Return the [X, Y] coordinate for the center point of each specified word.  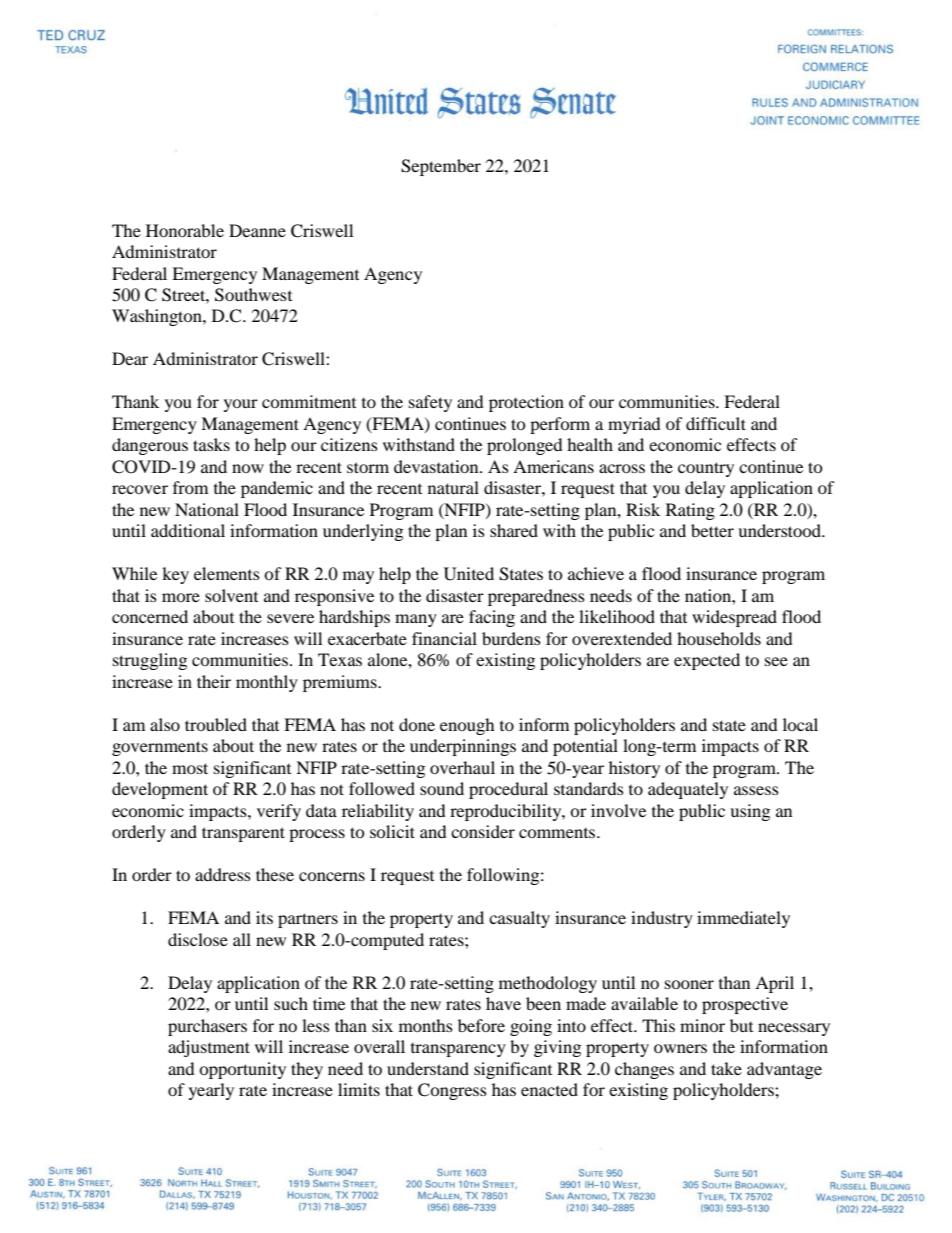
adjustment [209, 1048]
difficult [716, 423]
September [441, 167]
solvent [231, 595]
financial [444, 638]
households [719, 638]
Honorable [185, 230]
